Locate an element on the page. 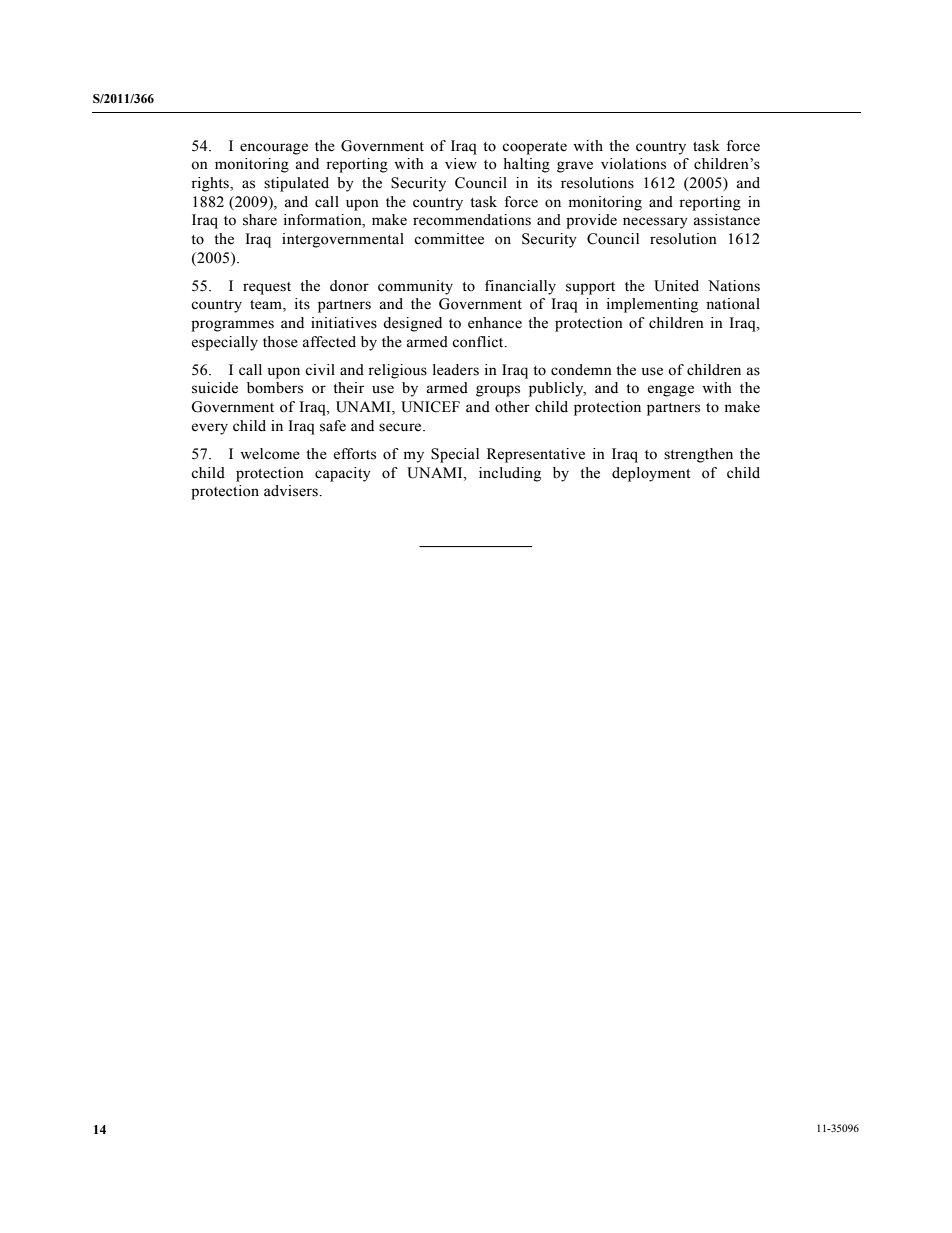 This page has height=1233, width=952. request is located at coordinates (267, 288).
